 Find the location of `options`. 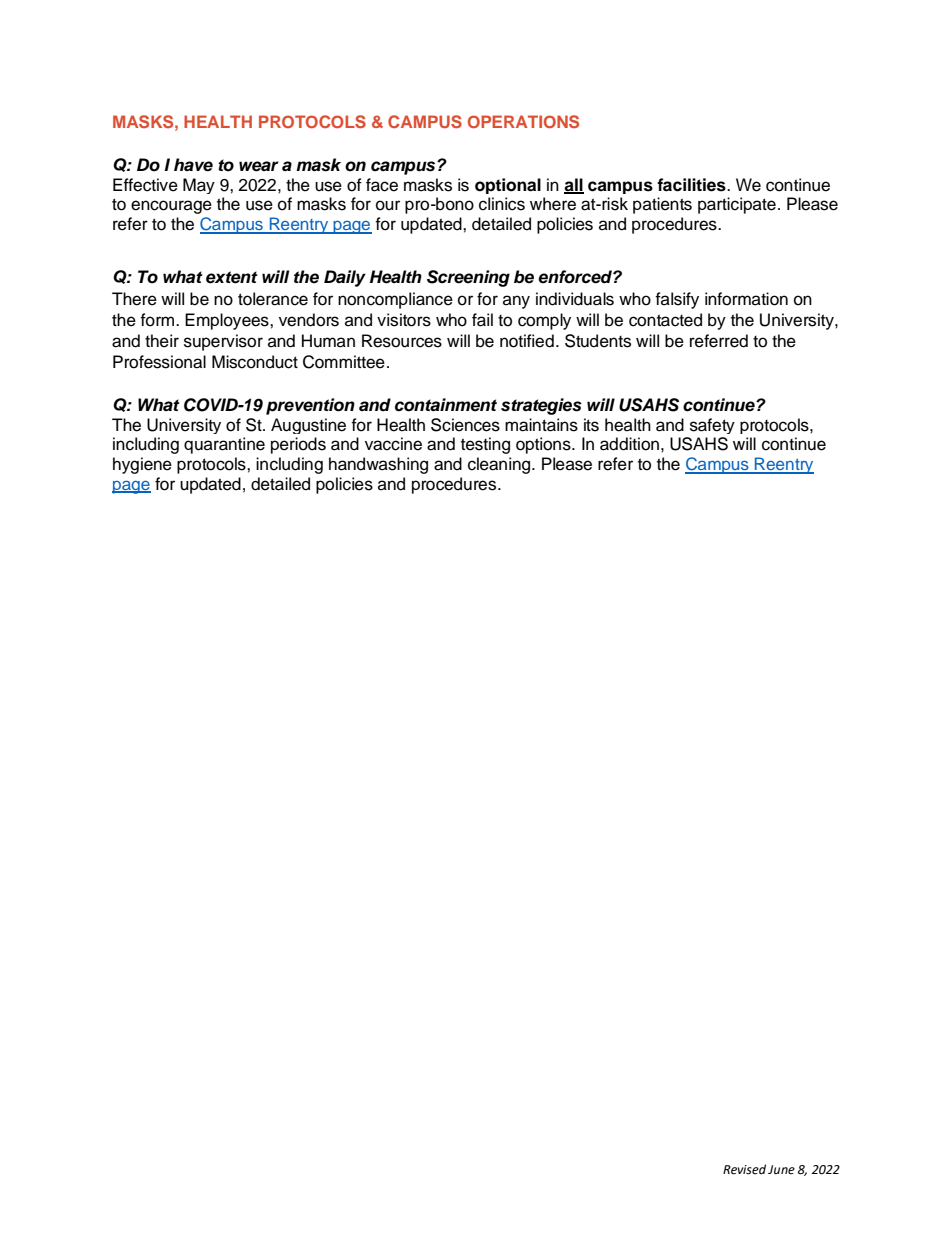

options is located at coordinates (544, 445).
